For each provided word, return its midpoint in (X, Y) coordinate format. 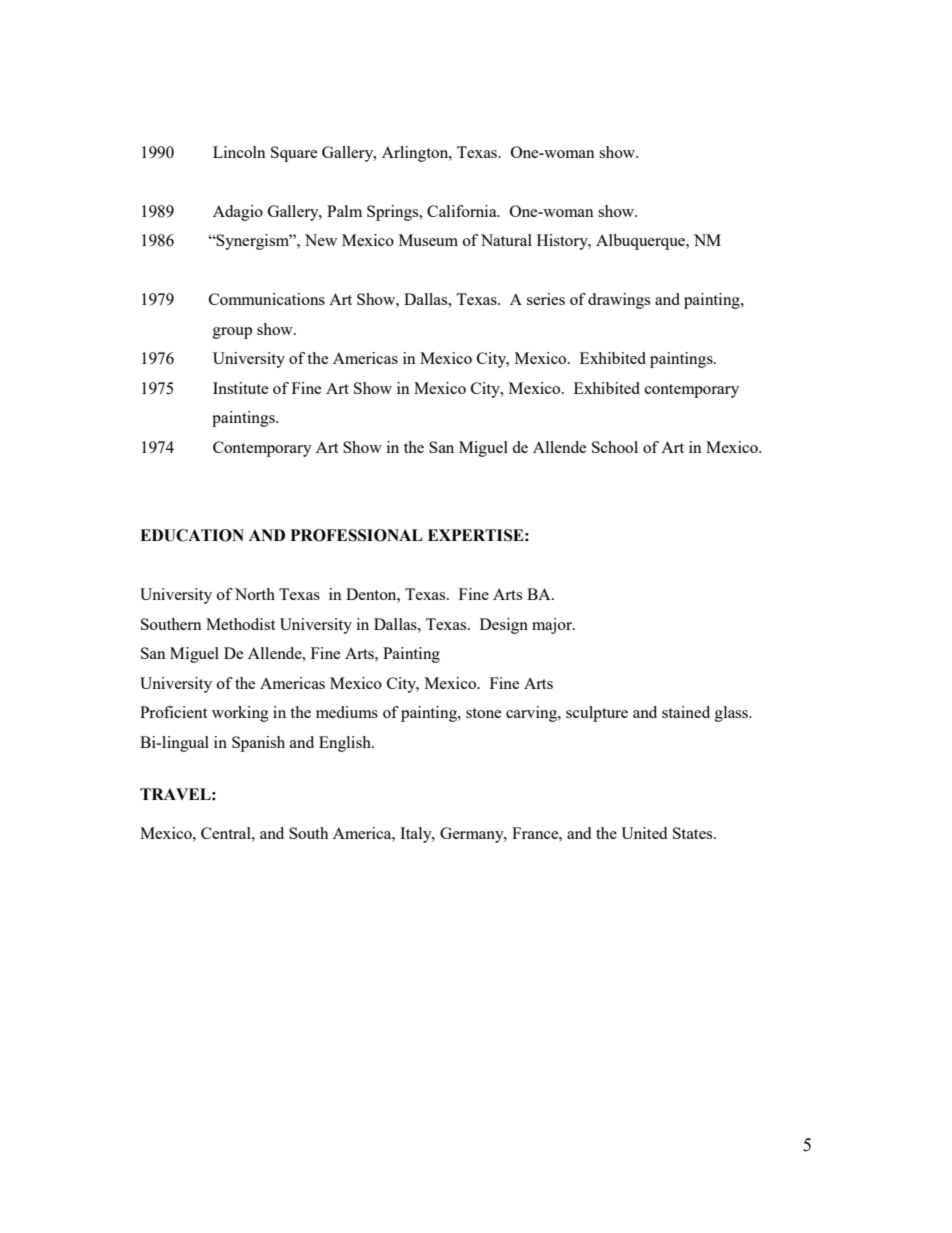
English (346, 744)
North (255, 594)
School (615, 447)
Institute (240, 388)
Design (504, 626)
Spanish (258, 744)
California (463, 211)
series (546, 299)
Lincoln (239, 152)
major (553, 626)
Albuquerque (641, 242)
